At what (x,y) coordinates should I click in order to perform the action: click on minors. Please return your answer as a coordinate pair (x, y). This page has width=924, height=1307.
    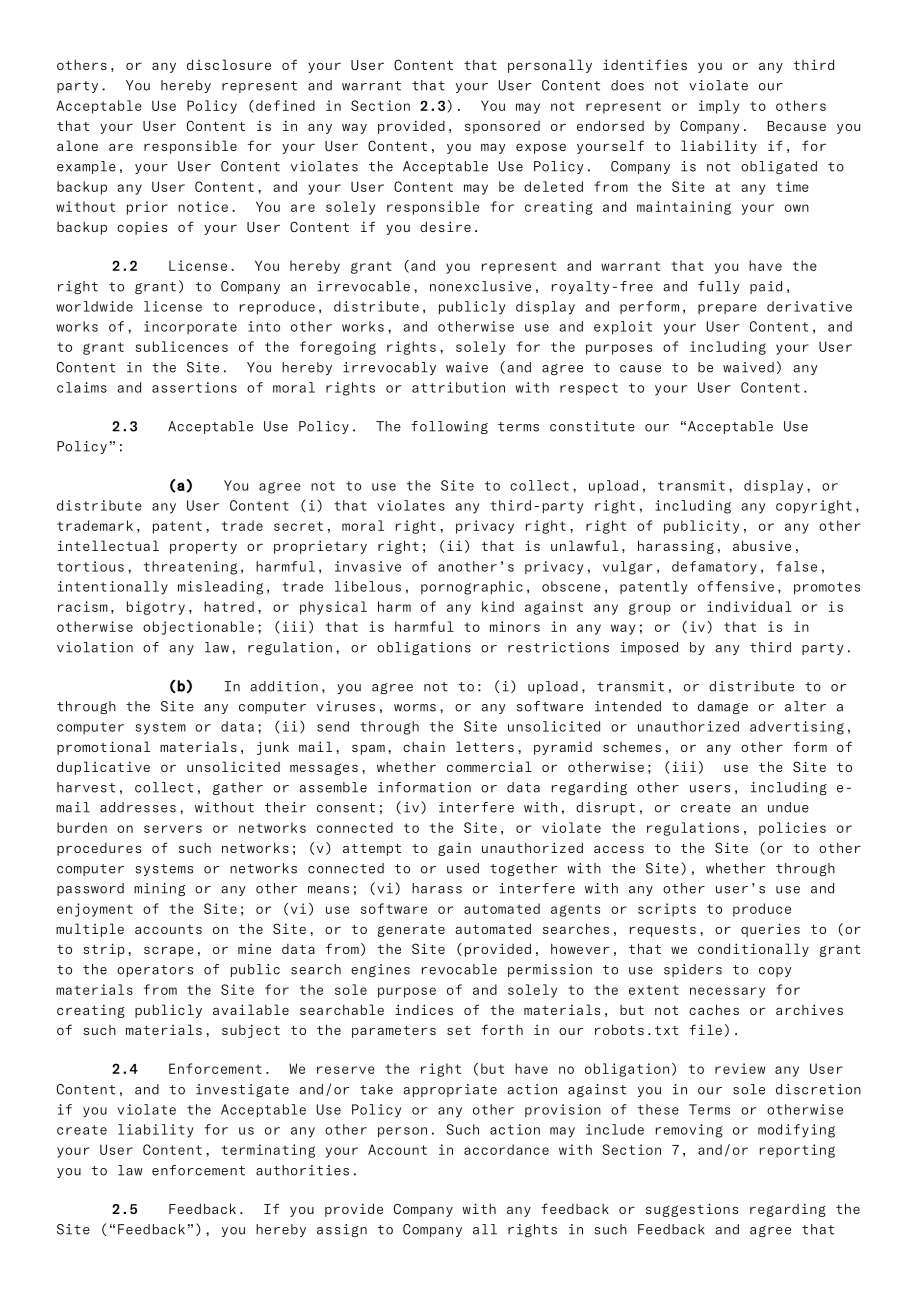
    Looking at the image, I should click on (515, 626).
